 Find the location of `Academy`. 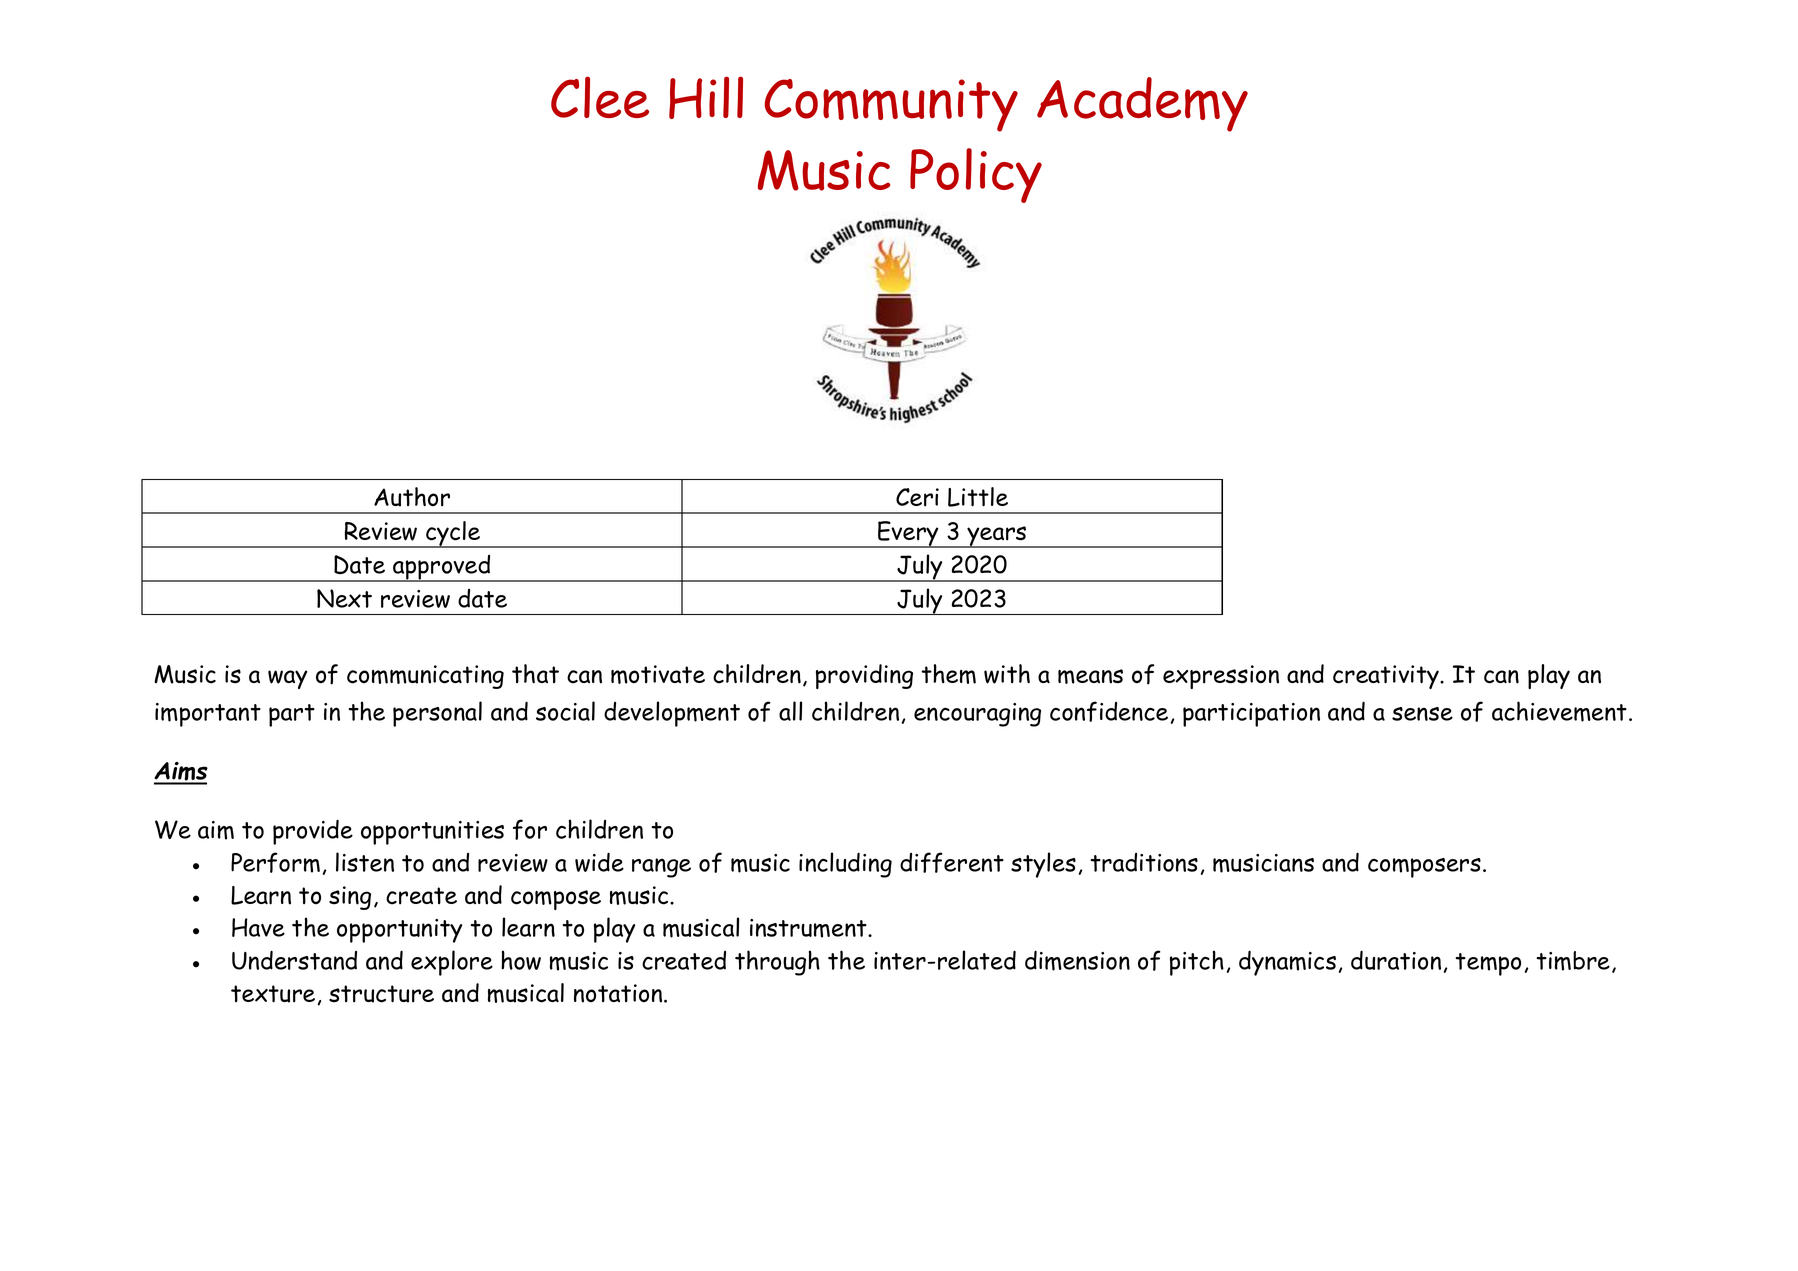

Academy is located at coordinates (1142, 104).
